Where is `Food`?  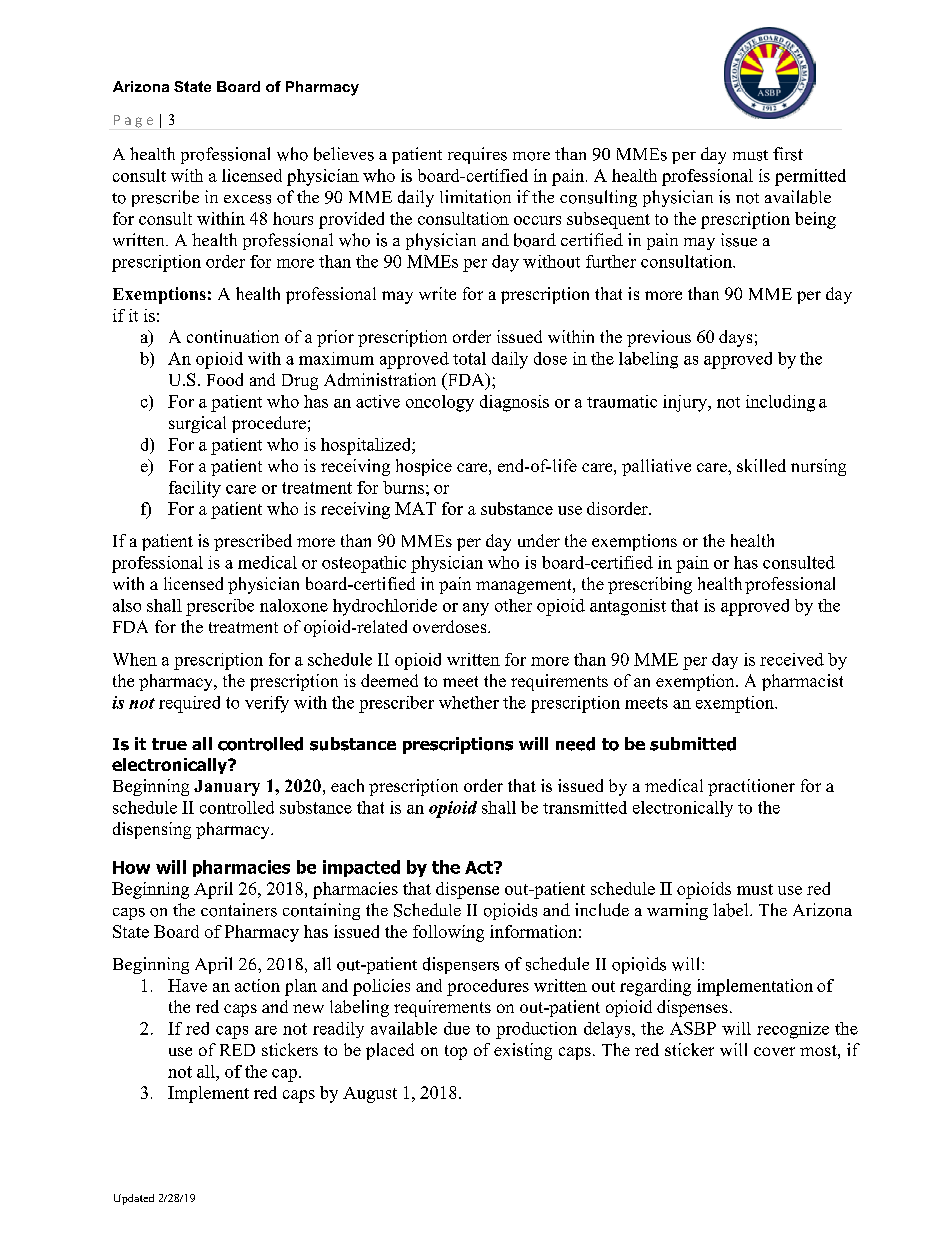
Food is located at coordinates (225, 379).
